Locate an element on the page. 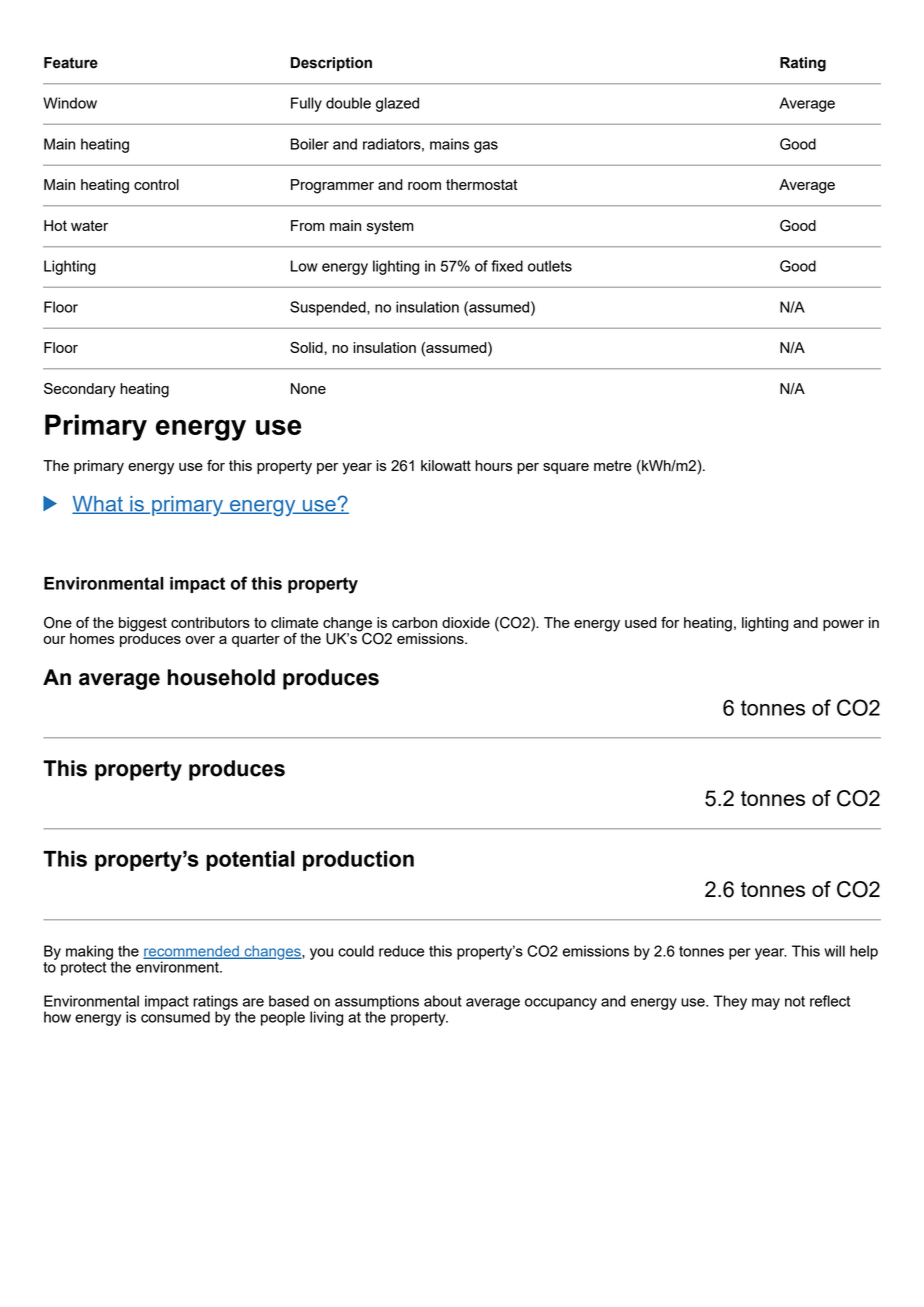 The width and height of the image is (924, 1307). gas is located at coordinates (486, 147).
